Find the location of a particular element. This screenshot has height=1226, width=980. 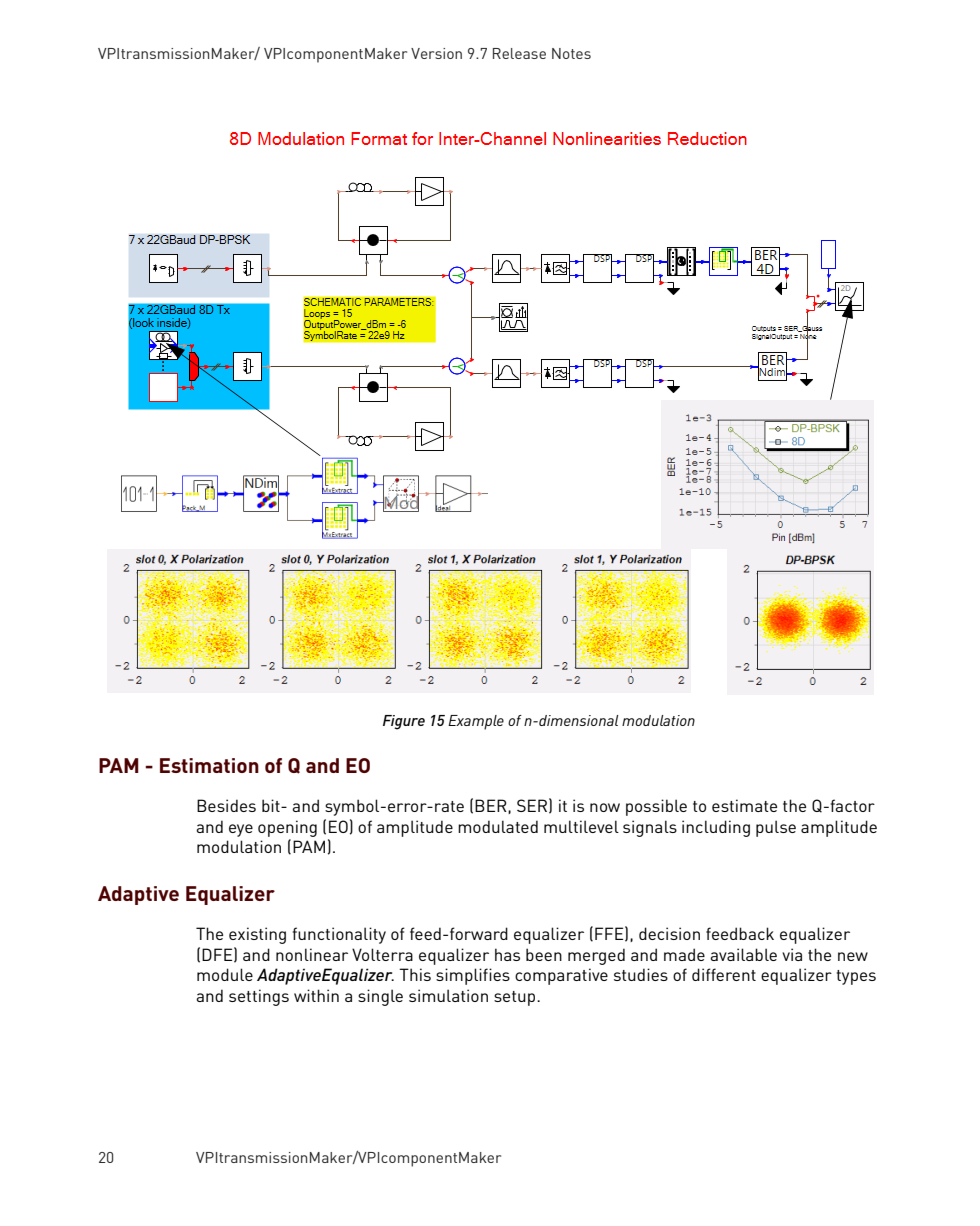

been is located at coordinates (544, 954).
